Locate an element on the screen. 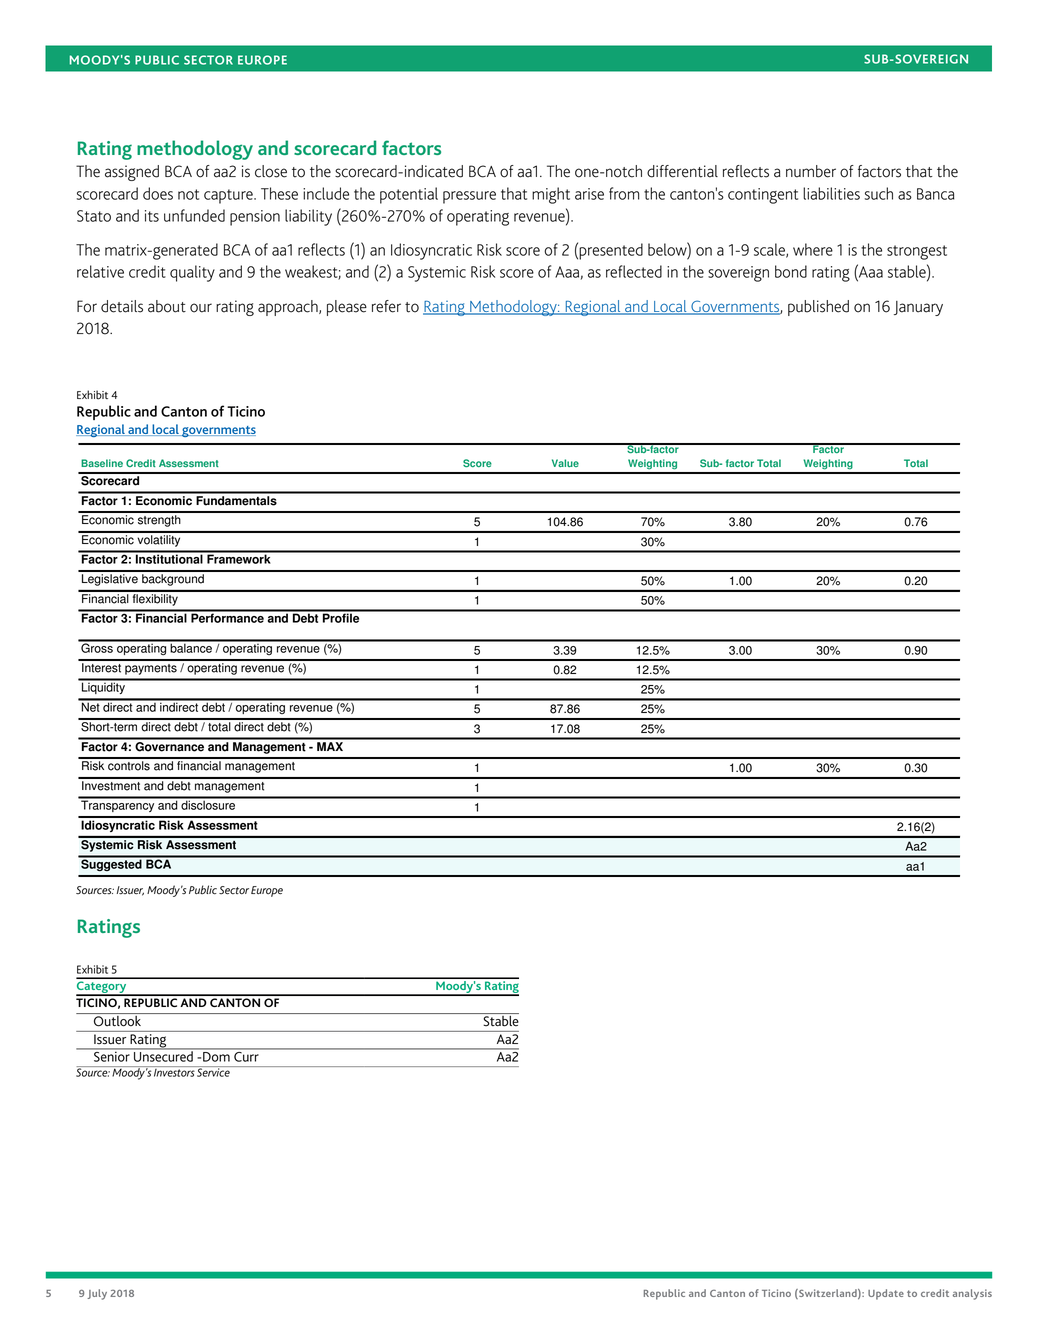 The width and height of the screenshot is (1038, 1343). Update is located at coordinates (886, 1294).
